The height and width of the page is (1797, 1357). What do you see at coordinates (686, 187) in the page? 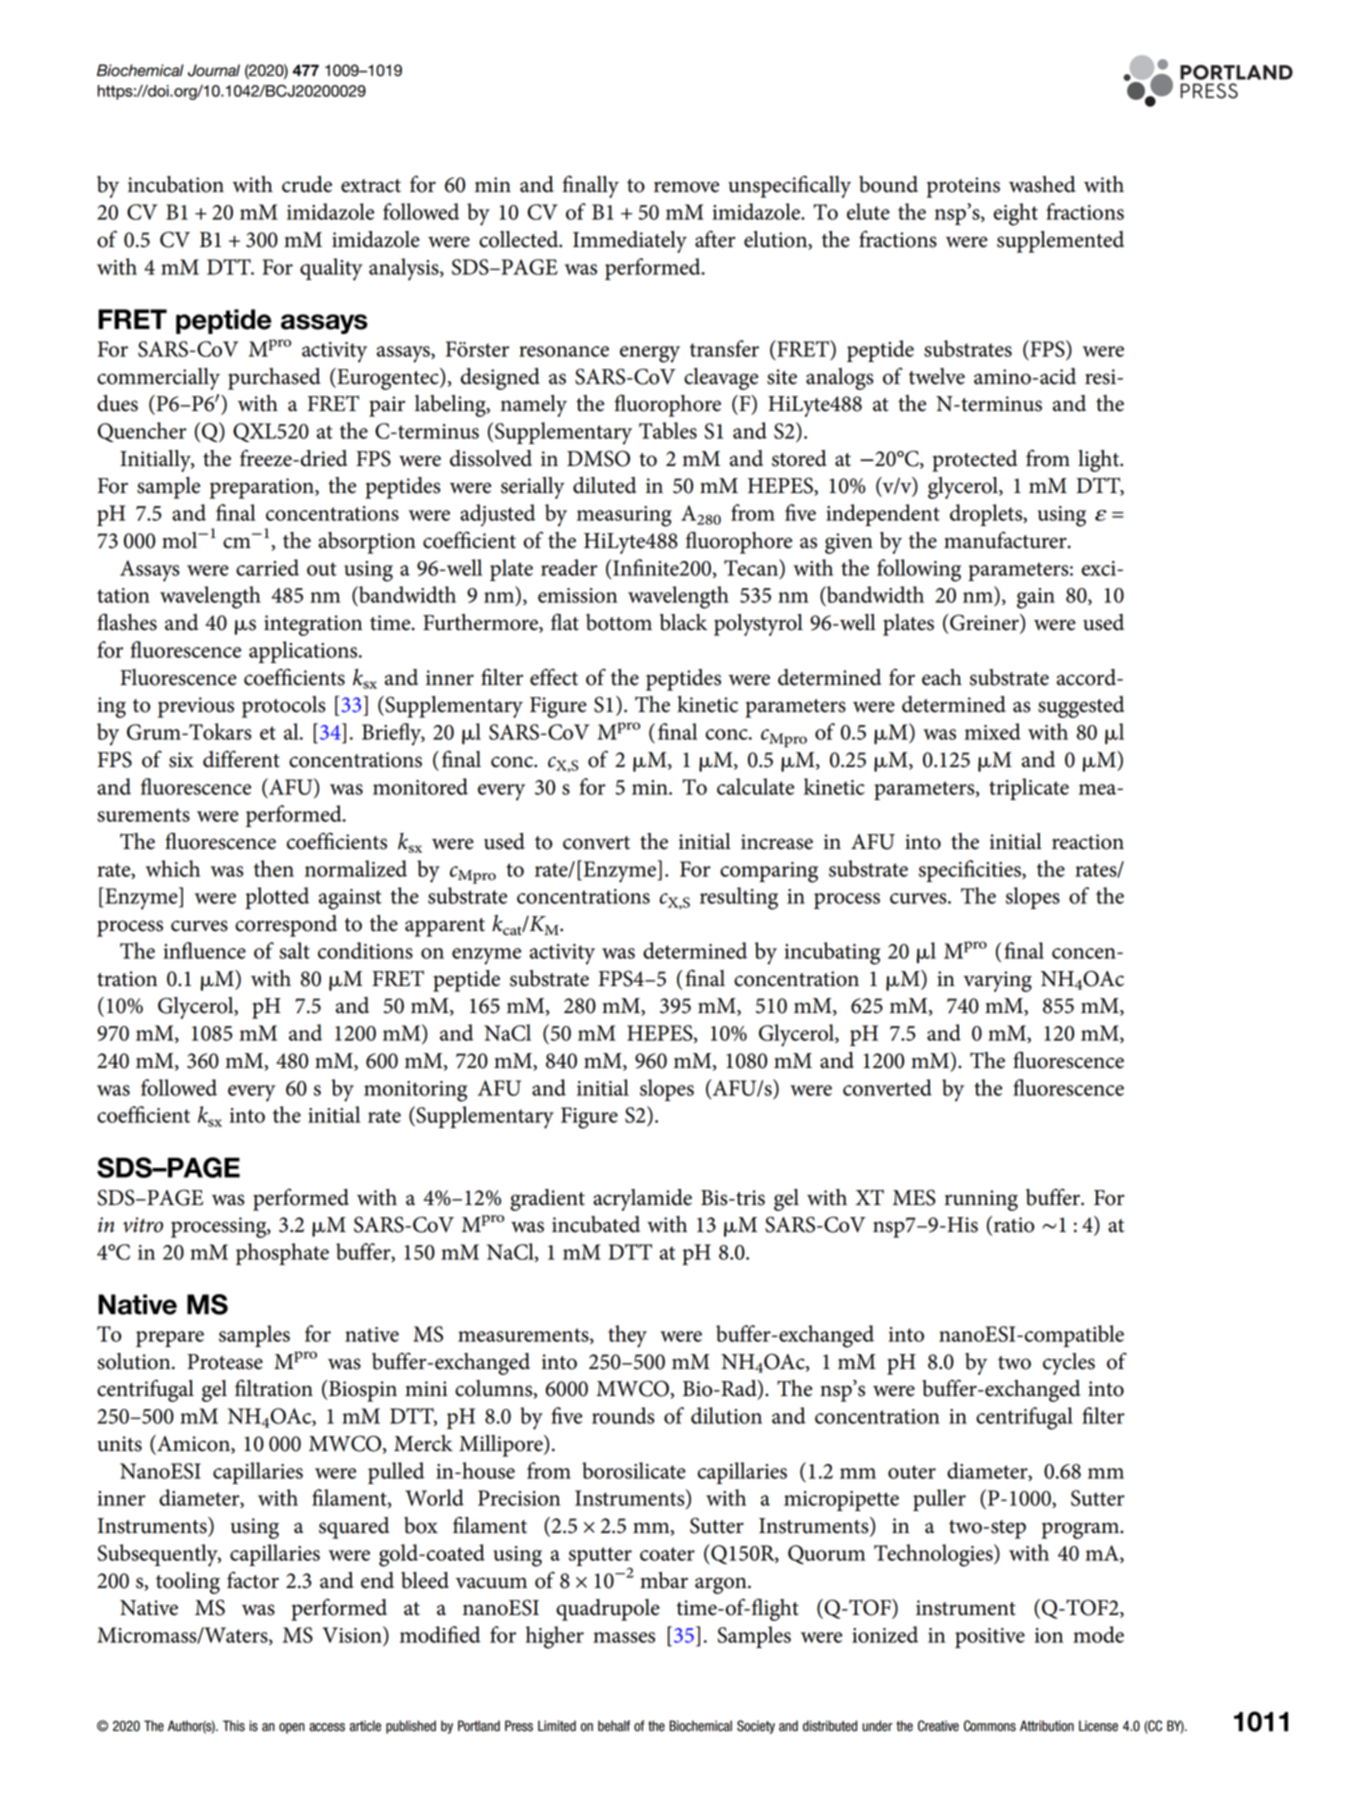
I see `remove` at bounding box center [686, 187].
